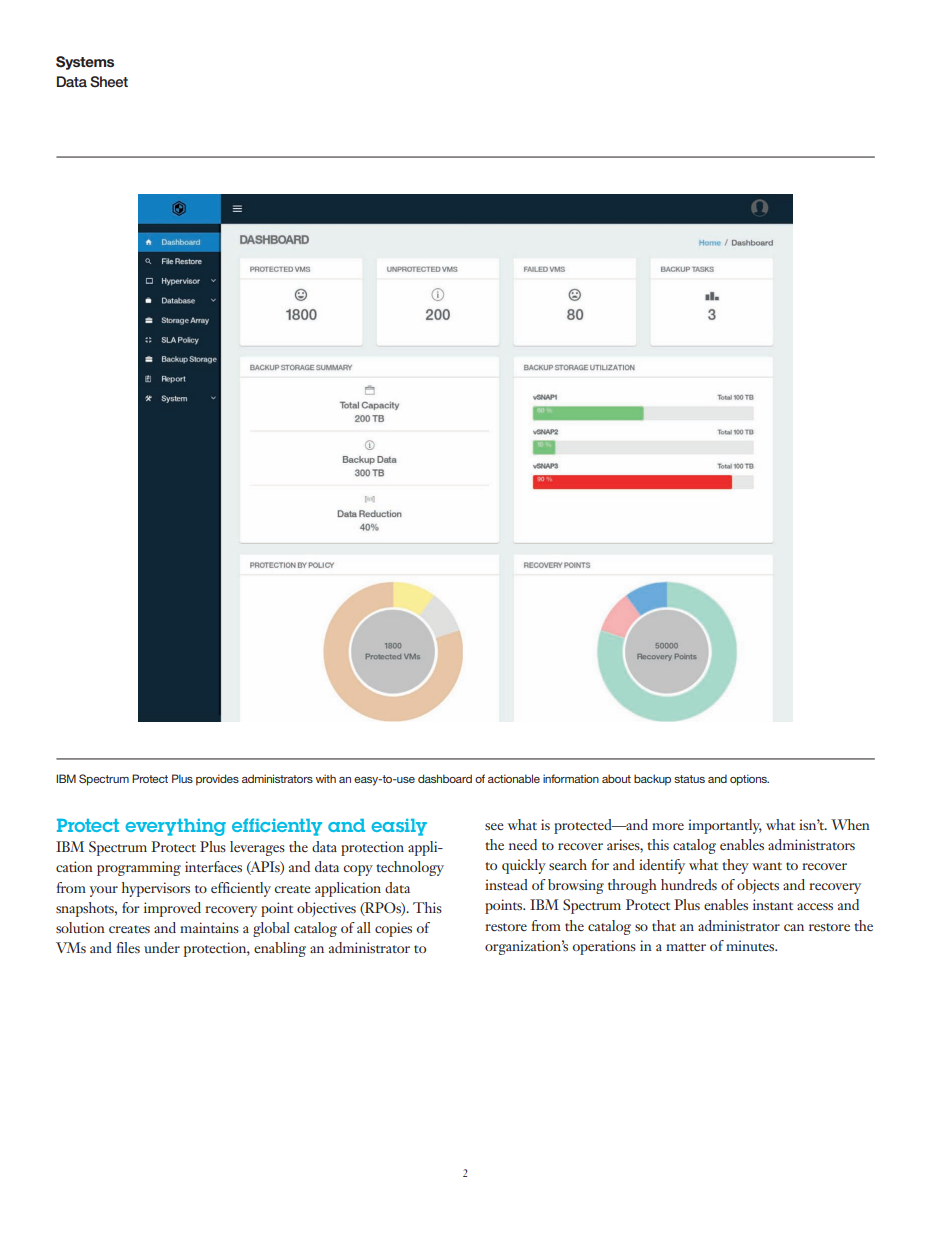 The height and width of the page is (1233, 952). I want to click on Sheet, so click(109, 81).
